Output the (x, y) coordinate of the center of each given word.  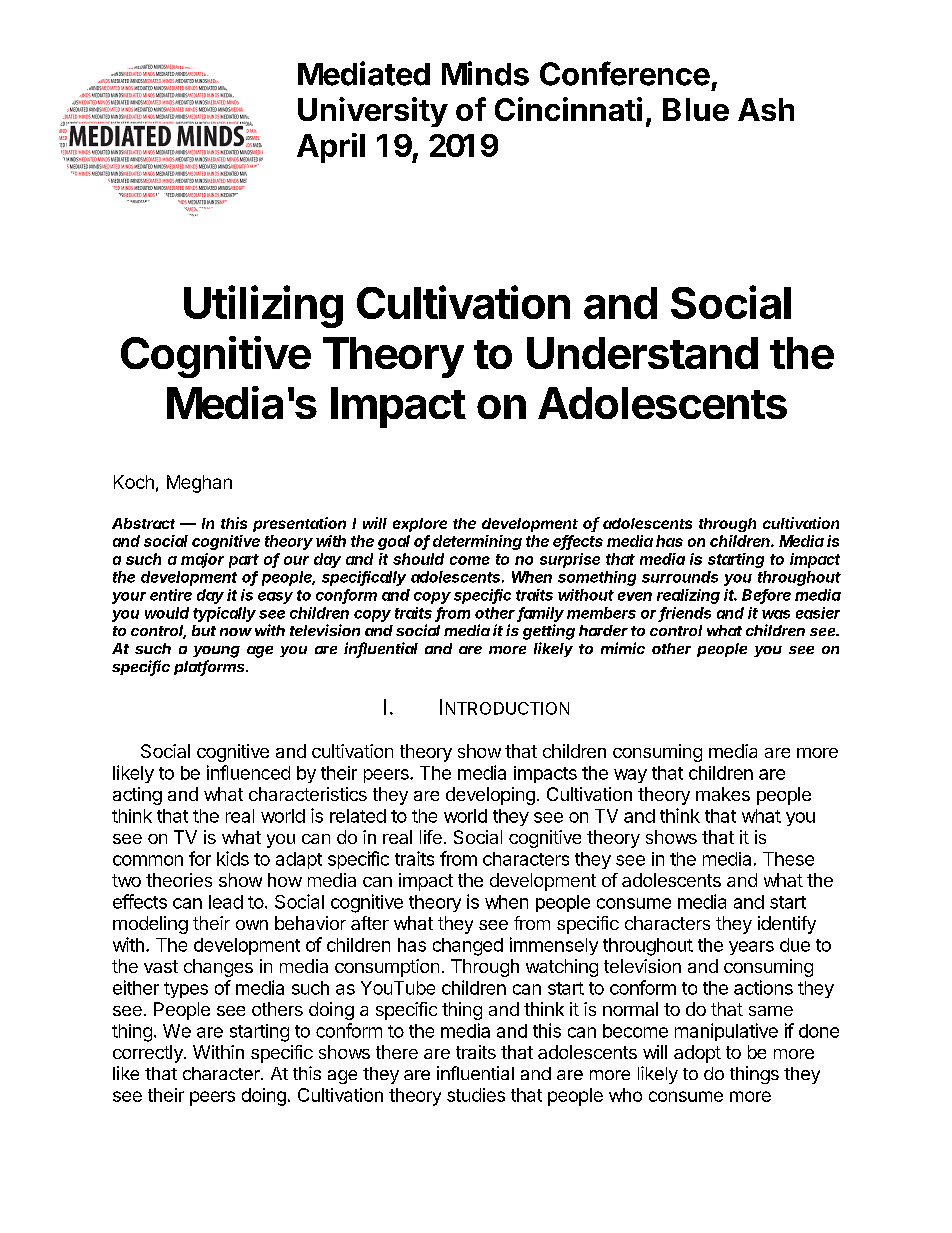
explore (420, 525)
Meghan (199, 484)
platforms (211, 668)
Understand (642, 353)
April (331, 148)
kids (233, 858)
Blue (696, 109)
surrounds (680, 577)
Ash (766, 109)
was (776, 614)
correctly (149, 1054)
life (431, 837)
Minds (485, 73)
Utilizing (263, 306)
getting (549, 632)
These (788, 859)
